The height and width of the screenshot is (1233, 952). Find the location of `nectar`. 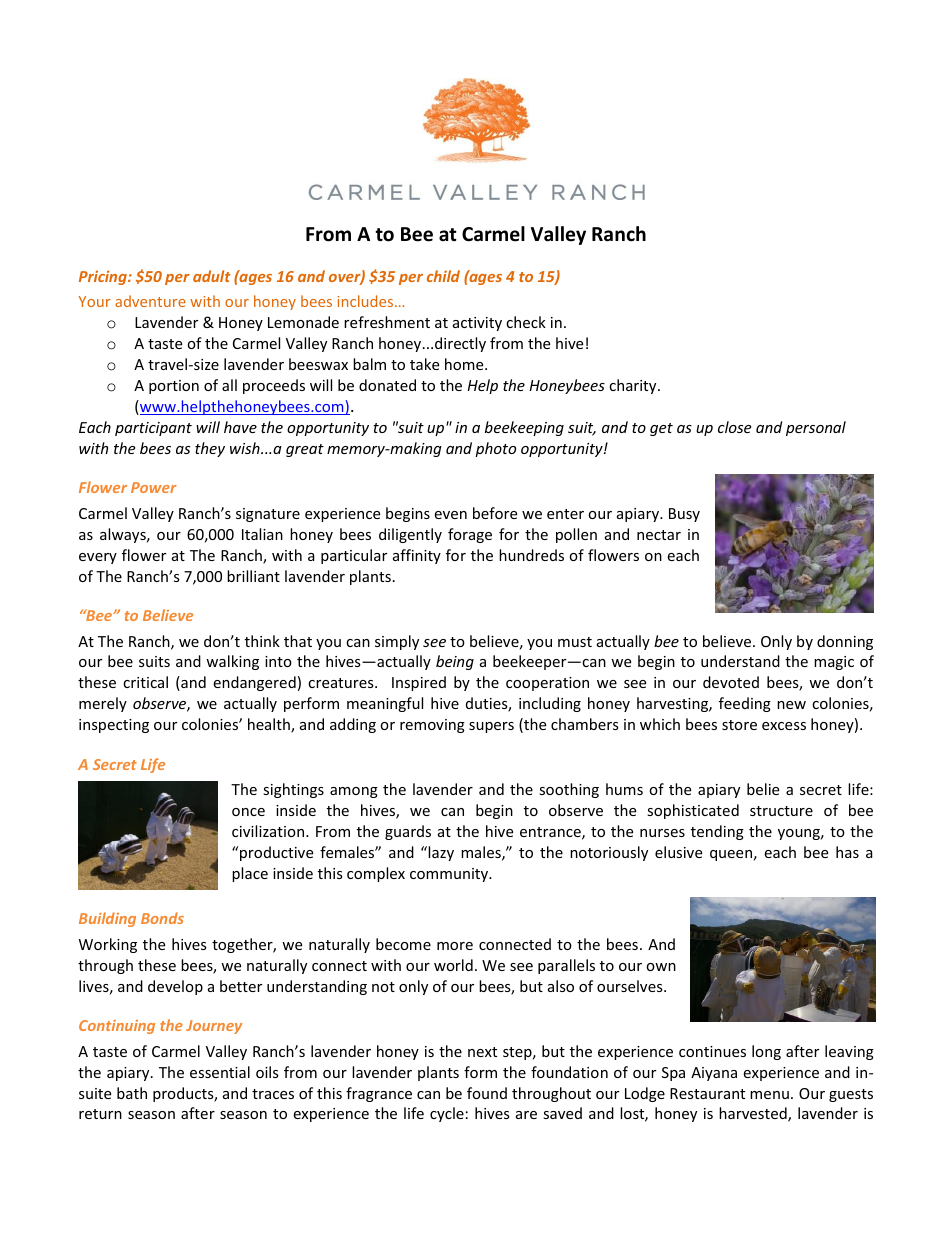

nectar is located at coordinates (659, 535).
